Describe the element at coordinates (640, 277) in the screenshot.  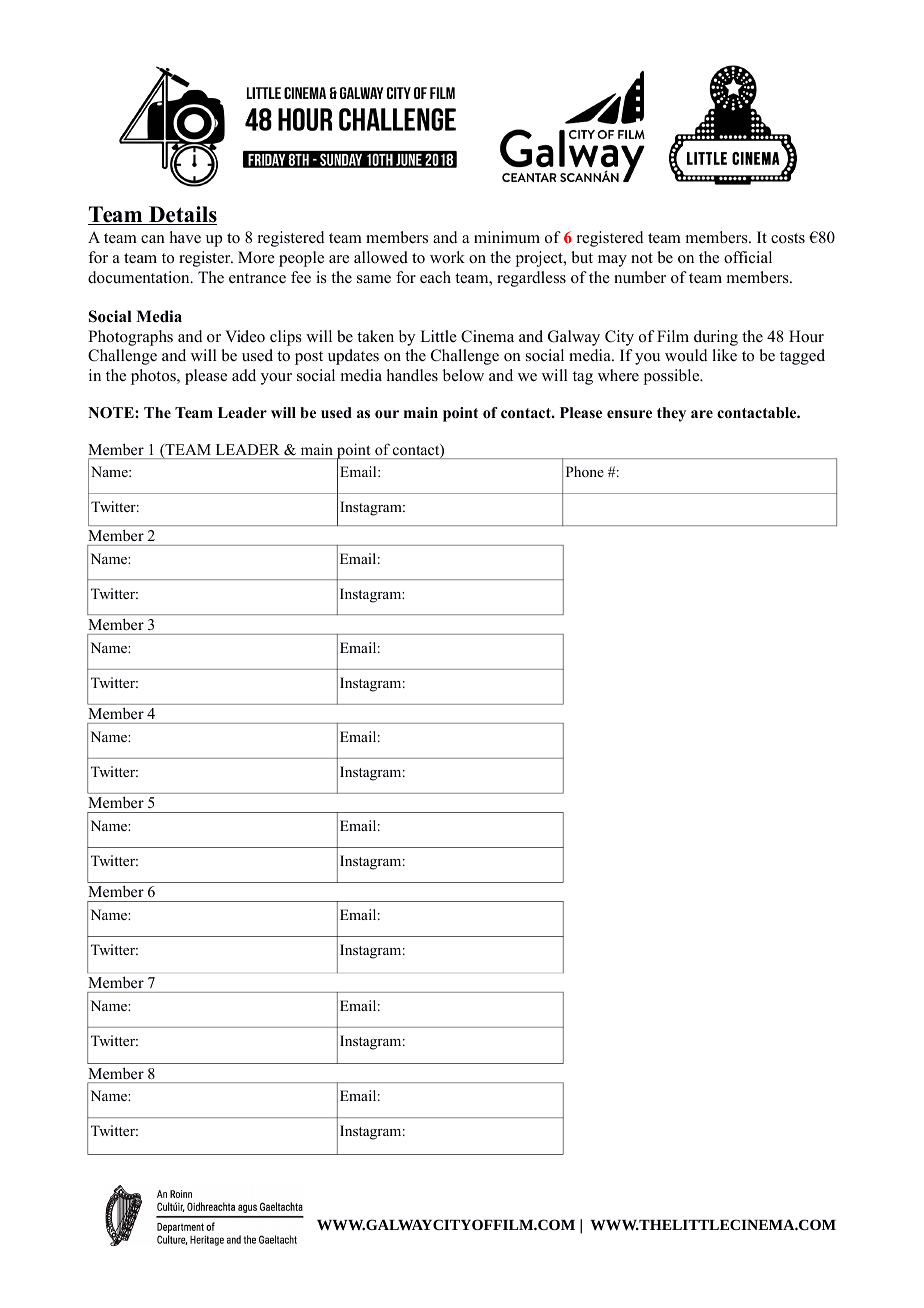
I see `number` at that location.
